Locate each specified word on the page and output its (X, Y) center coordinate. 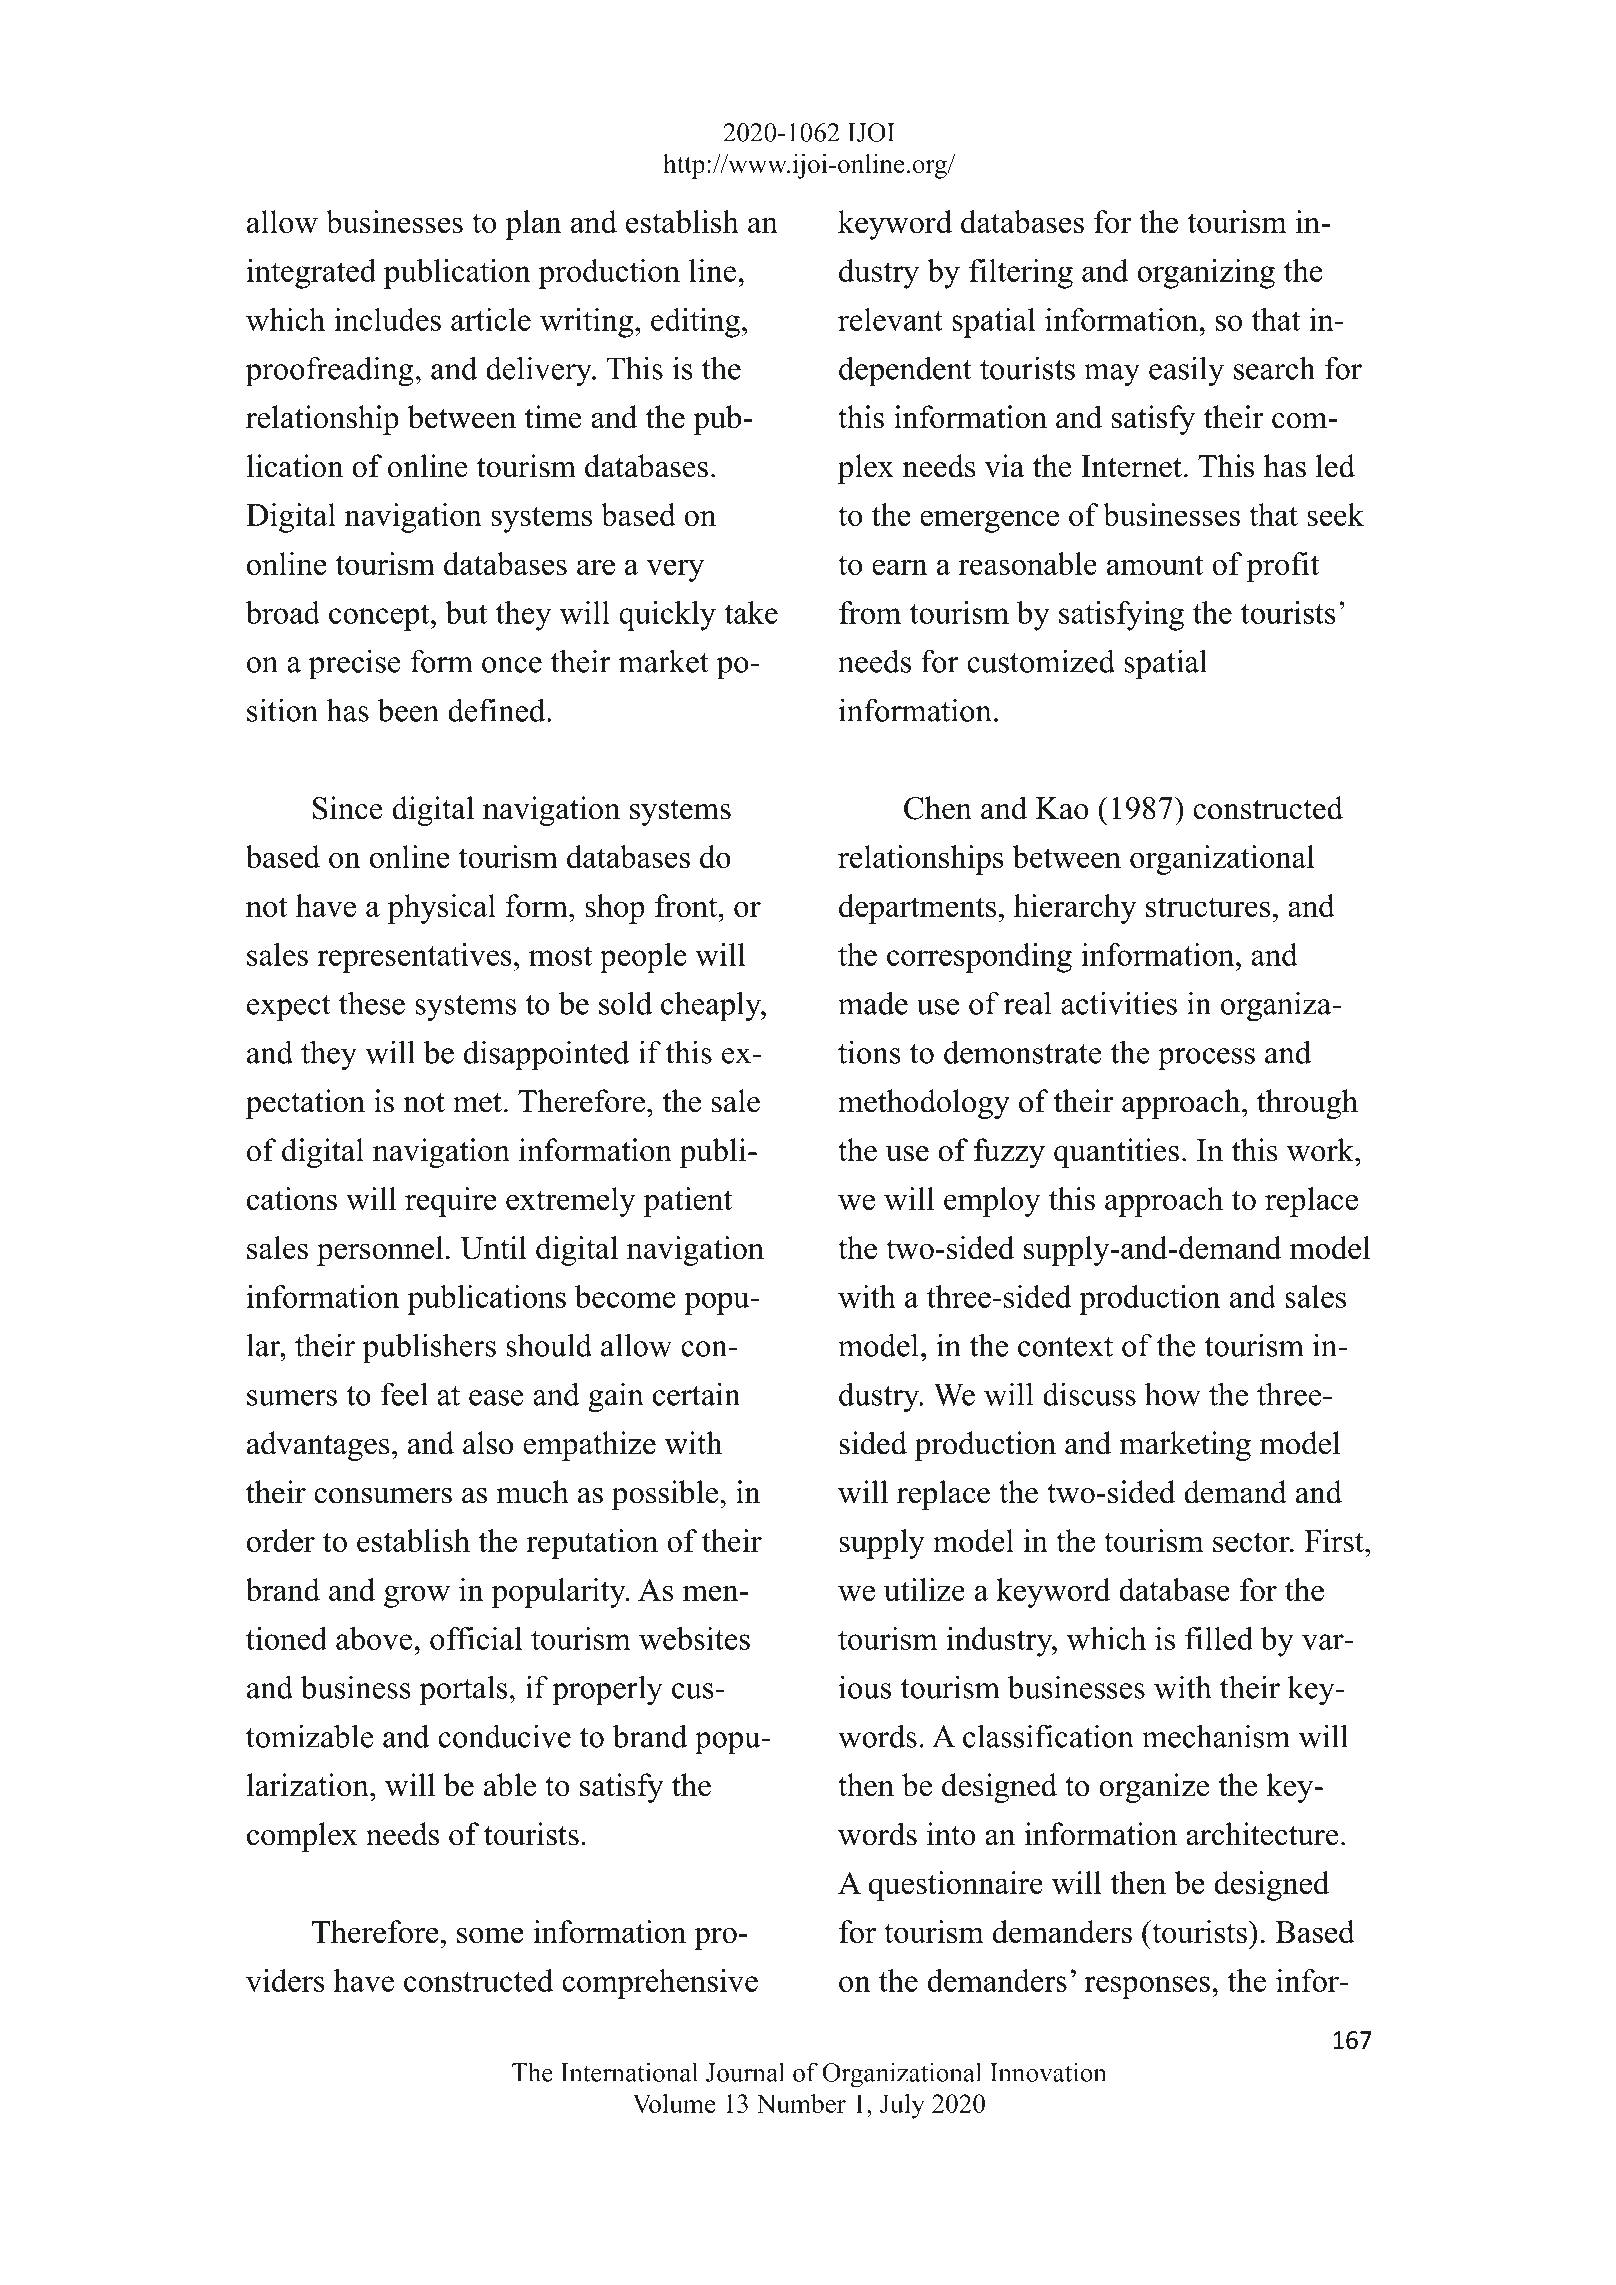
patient (687, 1202)
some (490, 1935)
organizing (1206, 274)
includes (387, 319)
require (450, 1202)
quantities (1116, 1153)
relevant (890, 319)
